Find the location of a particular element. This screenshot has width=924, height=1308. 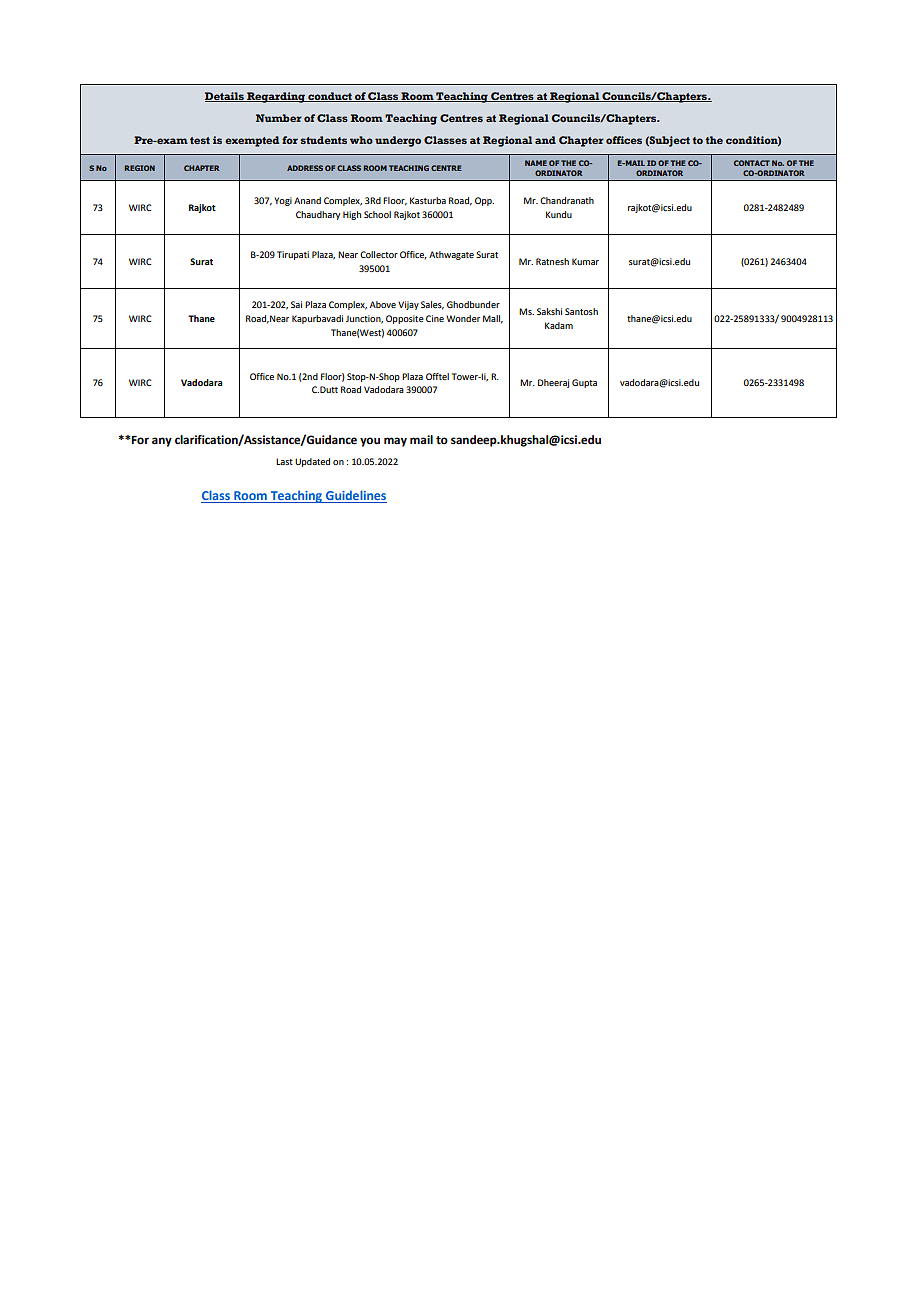

you is located at coordinates (370, 442).
